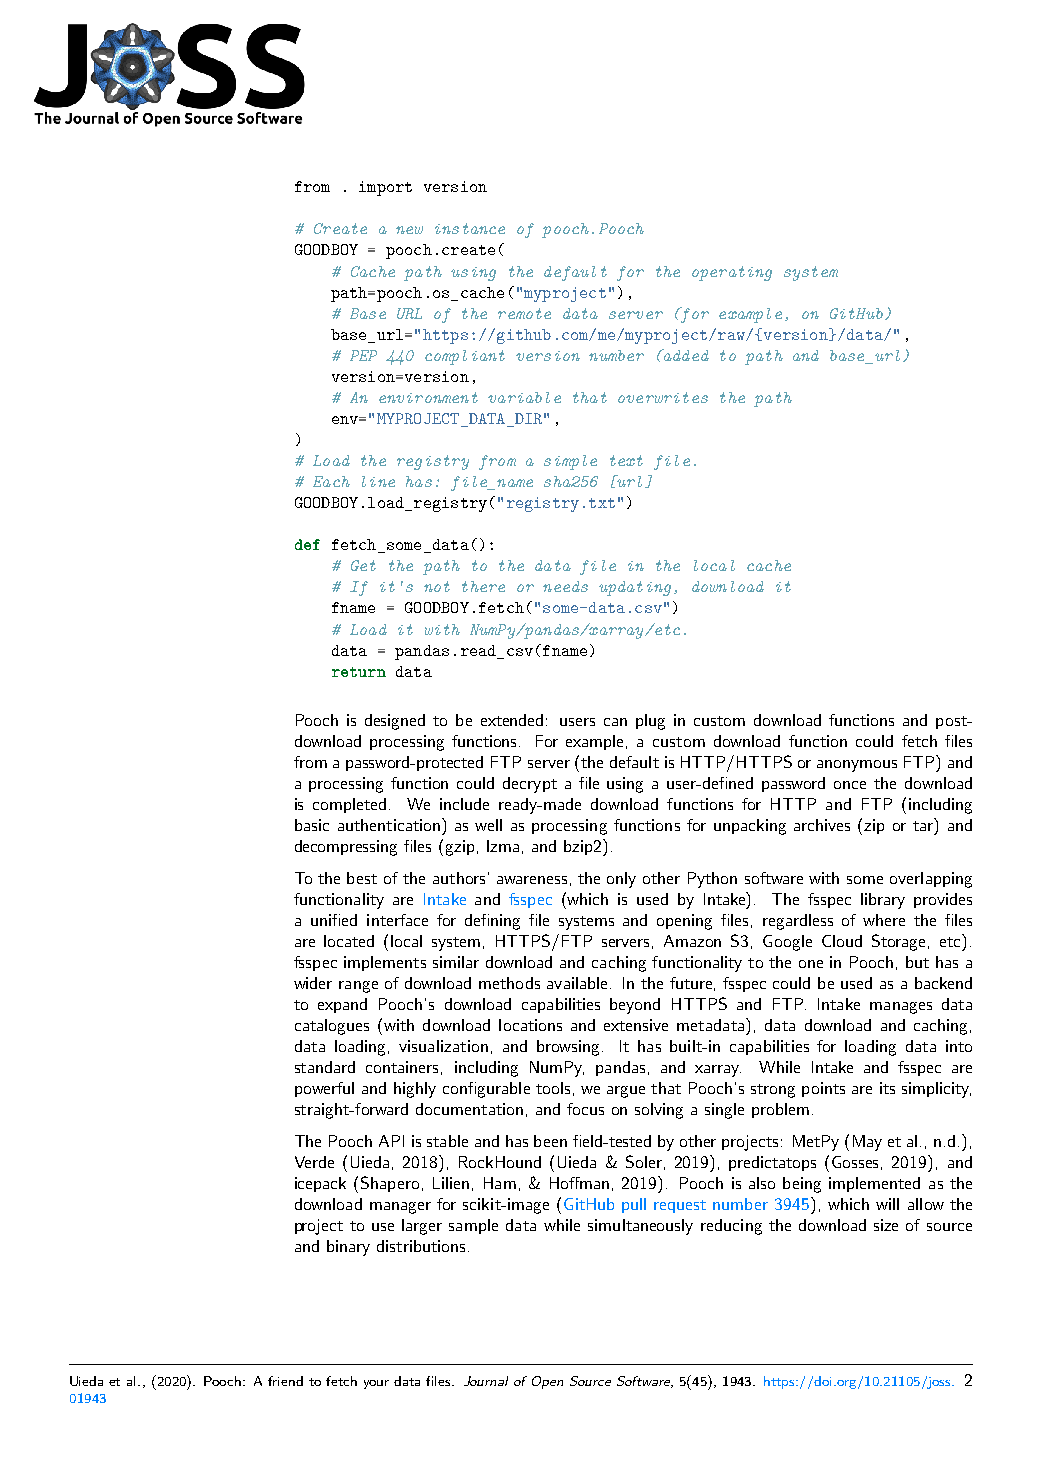 The image size is (1048, 1483). I want to click on containers, so click(402, 1067).
